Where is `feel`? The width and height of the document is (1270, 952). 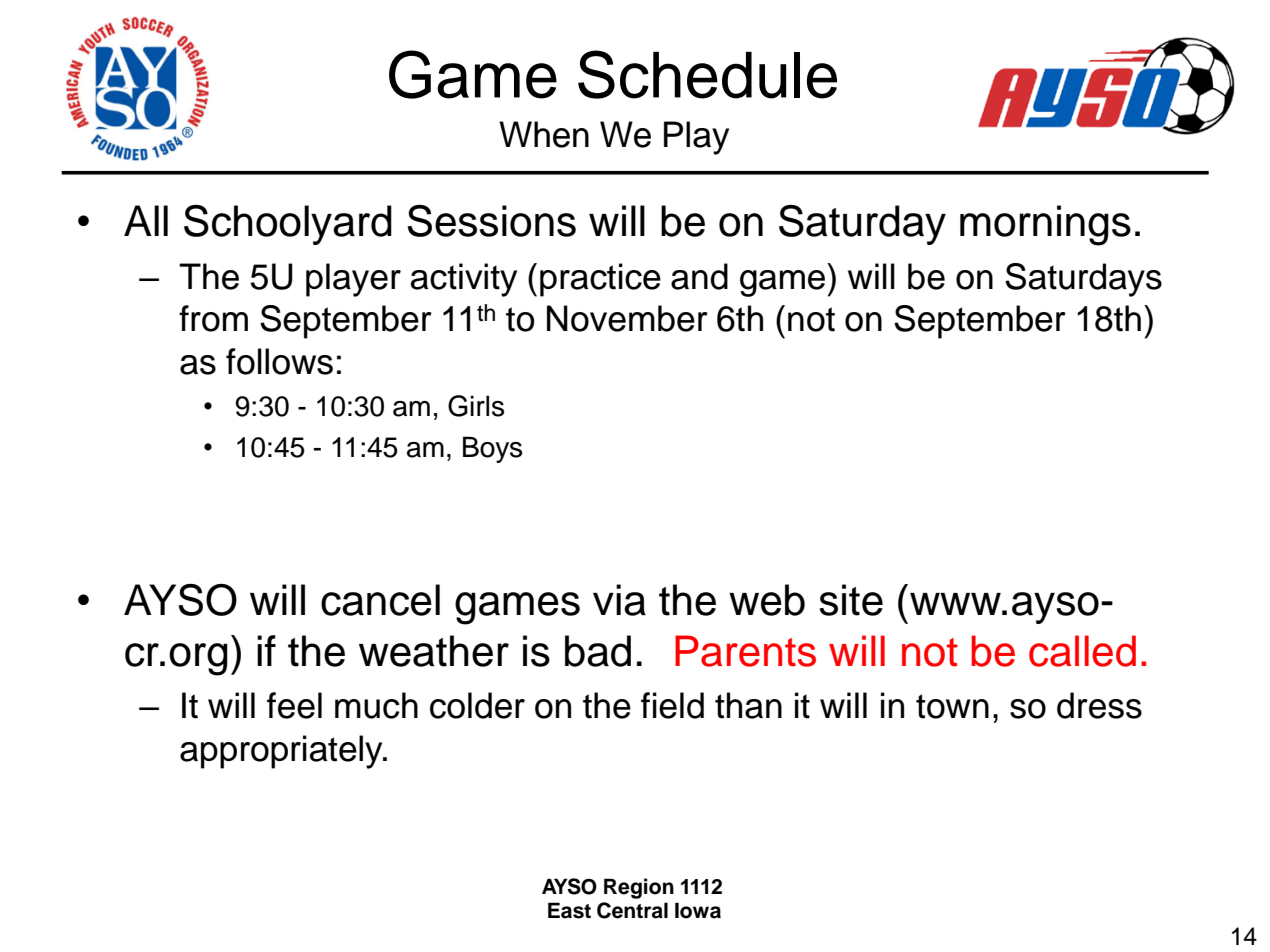
feel is located at coordinates (294, 705).
